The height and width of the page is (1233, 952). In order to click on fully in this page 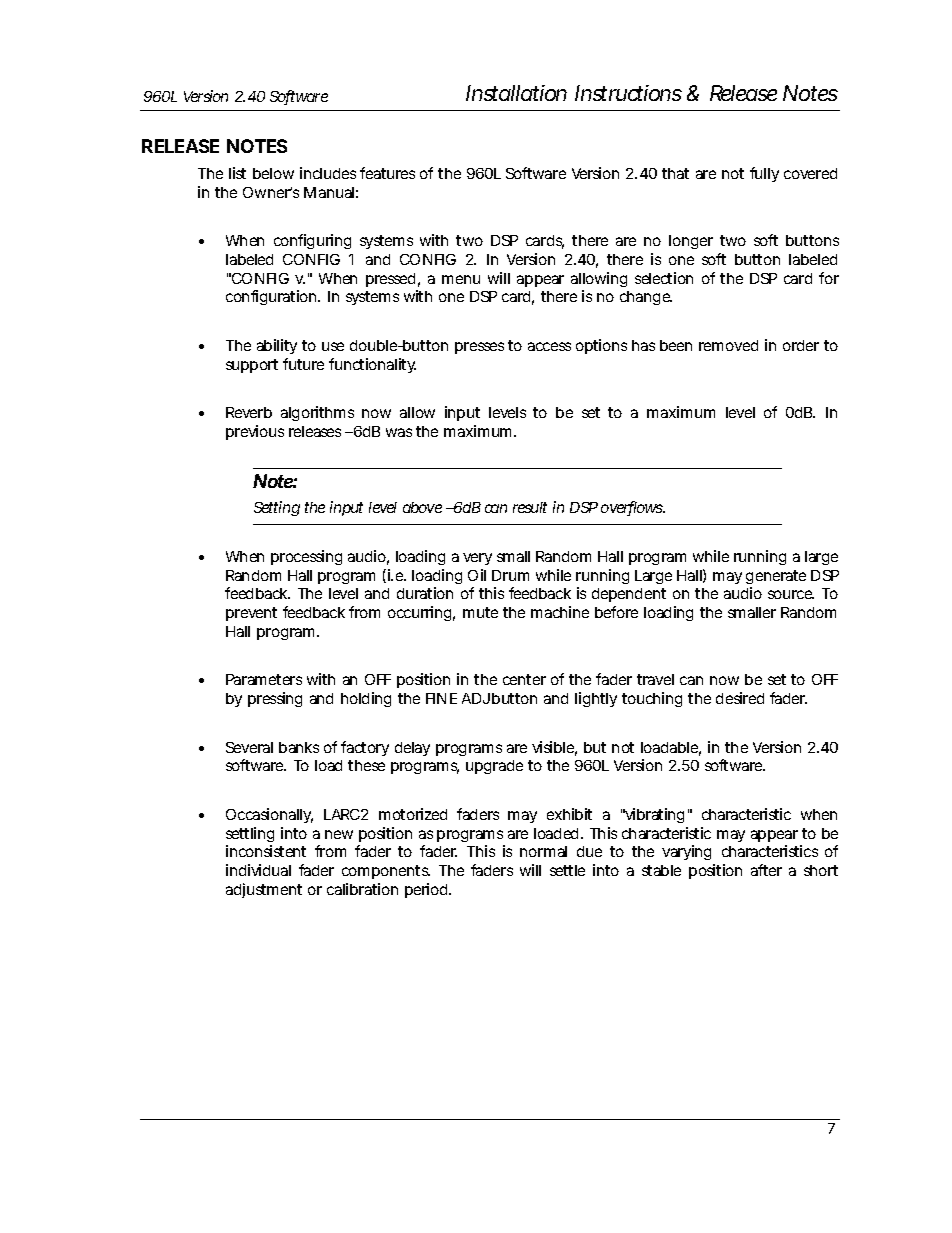, I will do `click(764, 174)`.
